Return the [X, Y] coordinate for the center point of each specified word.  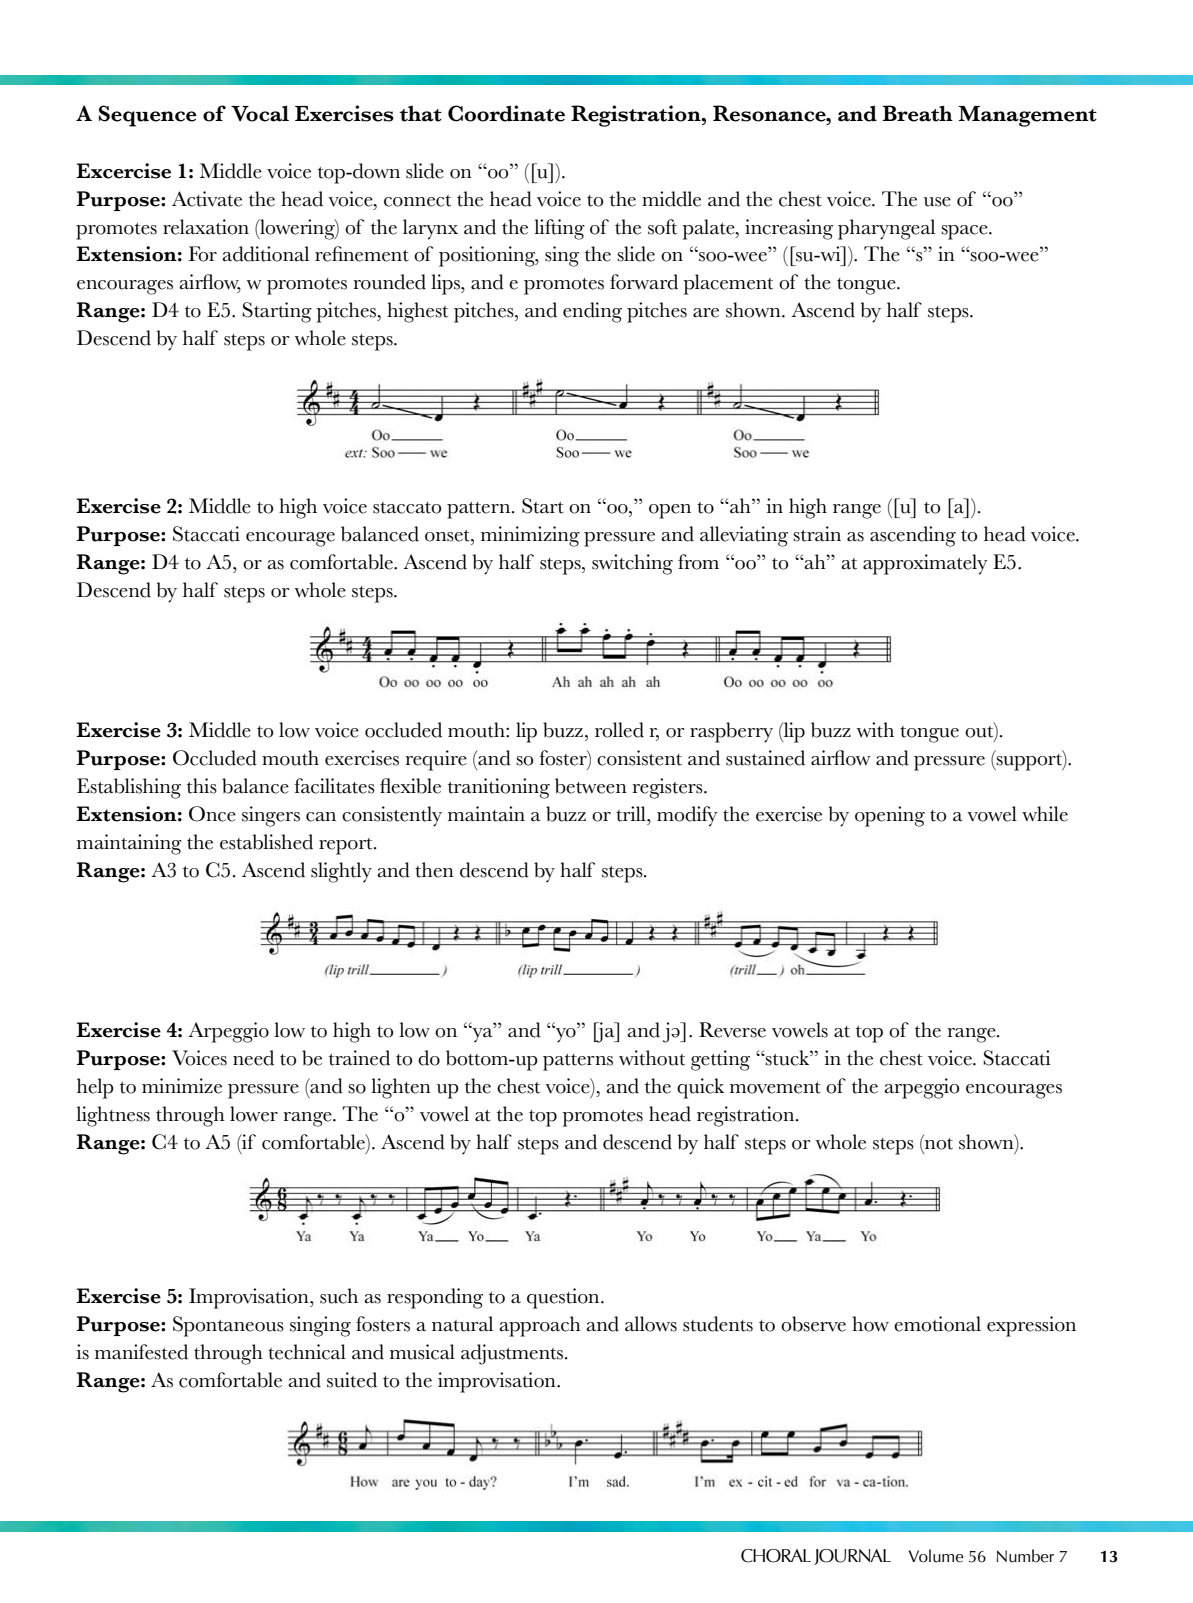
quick [700, 1088]
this [202, 786]
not [938, 1142]
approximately [925, 564]
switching [632, 564]
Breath [917, 113]
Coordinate [506, 113]
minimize [182, 1086]
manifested [141, 1352]
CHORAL [776, 1556]
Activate [207, 199]
